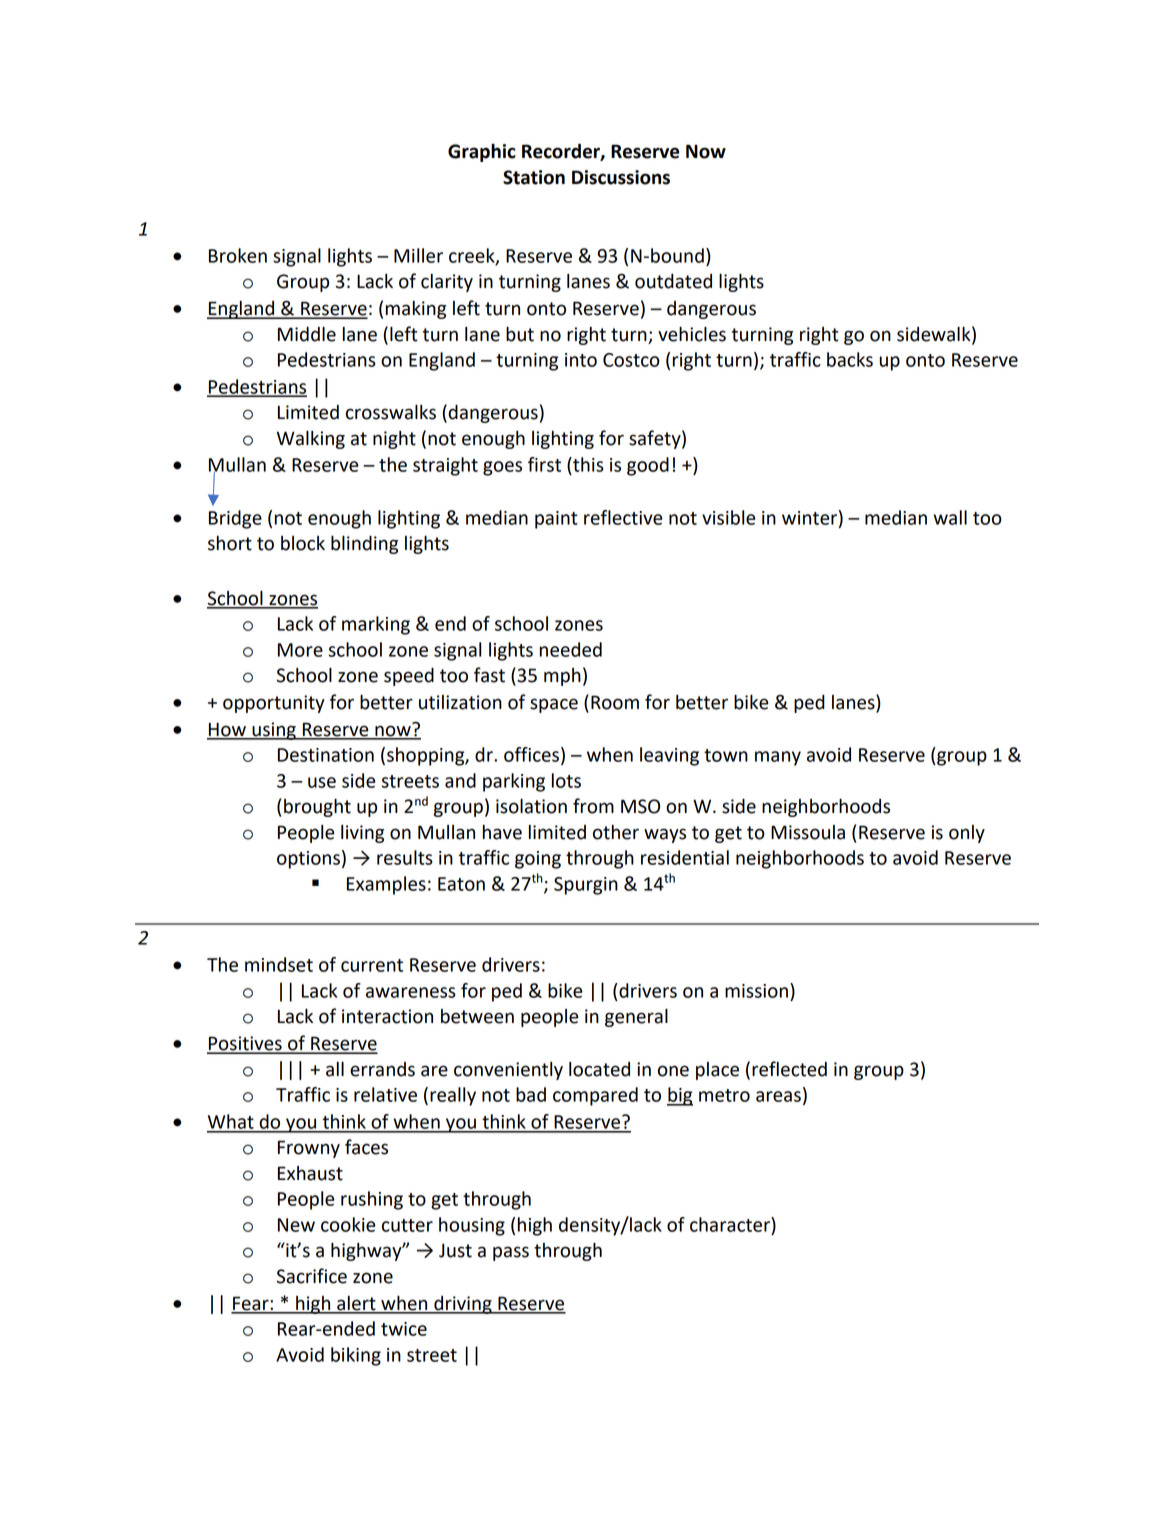 This page has height=1519, width=1174. I want to click on Walking, so click(311, 440).
